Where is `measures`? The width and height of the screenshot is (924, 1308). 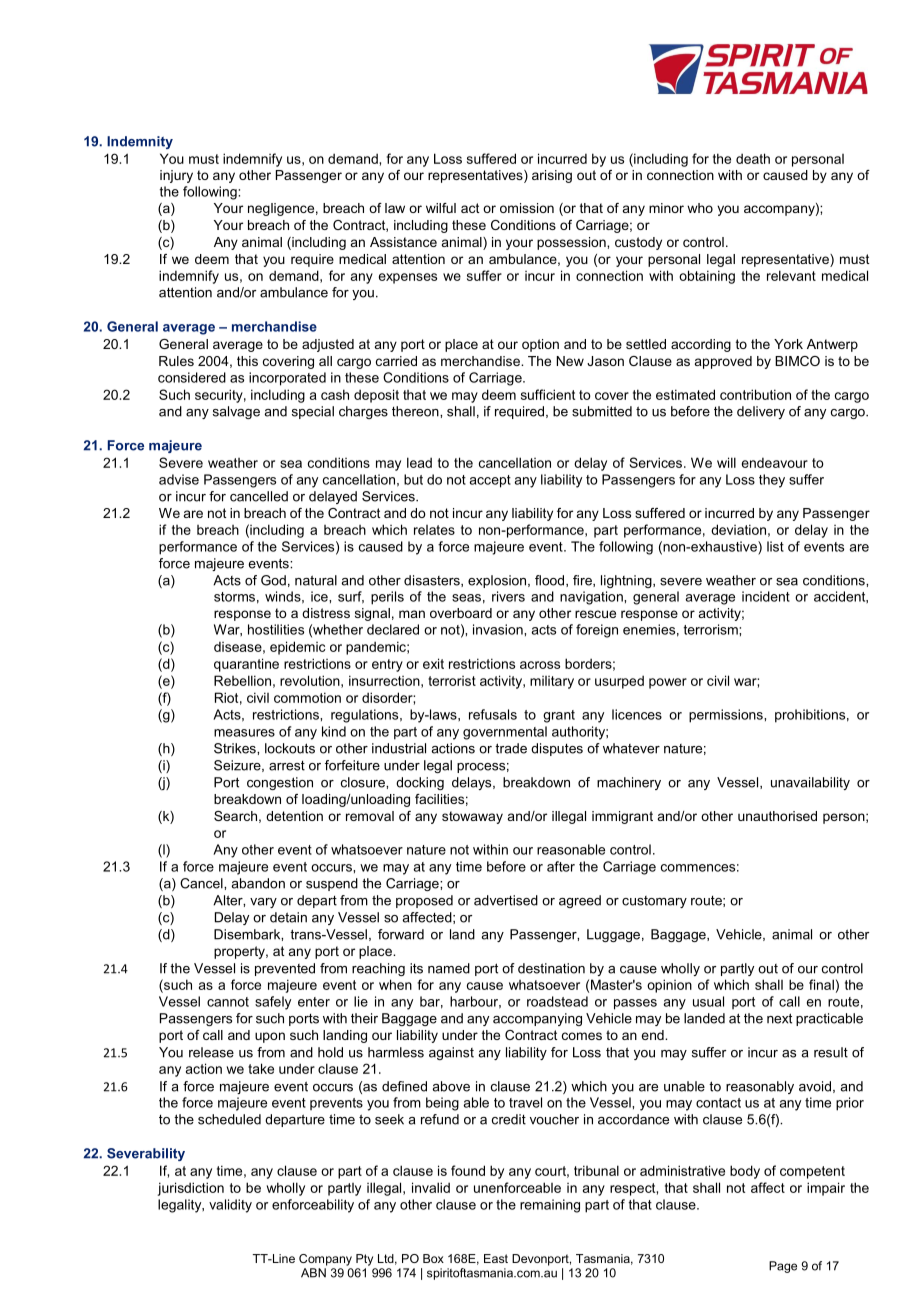 measures is located at coordinates (244, 733).
